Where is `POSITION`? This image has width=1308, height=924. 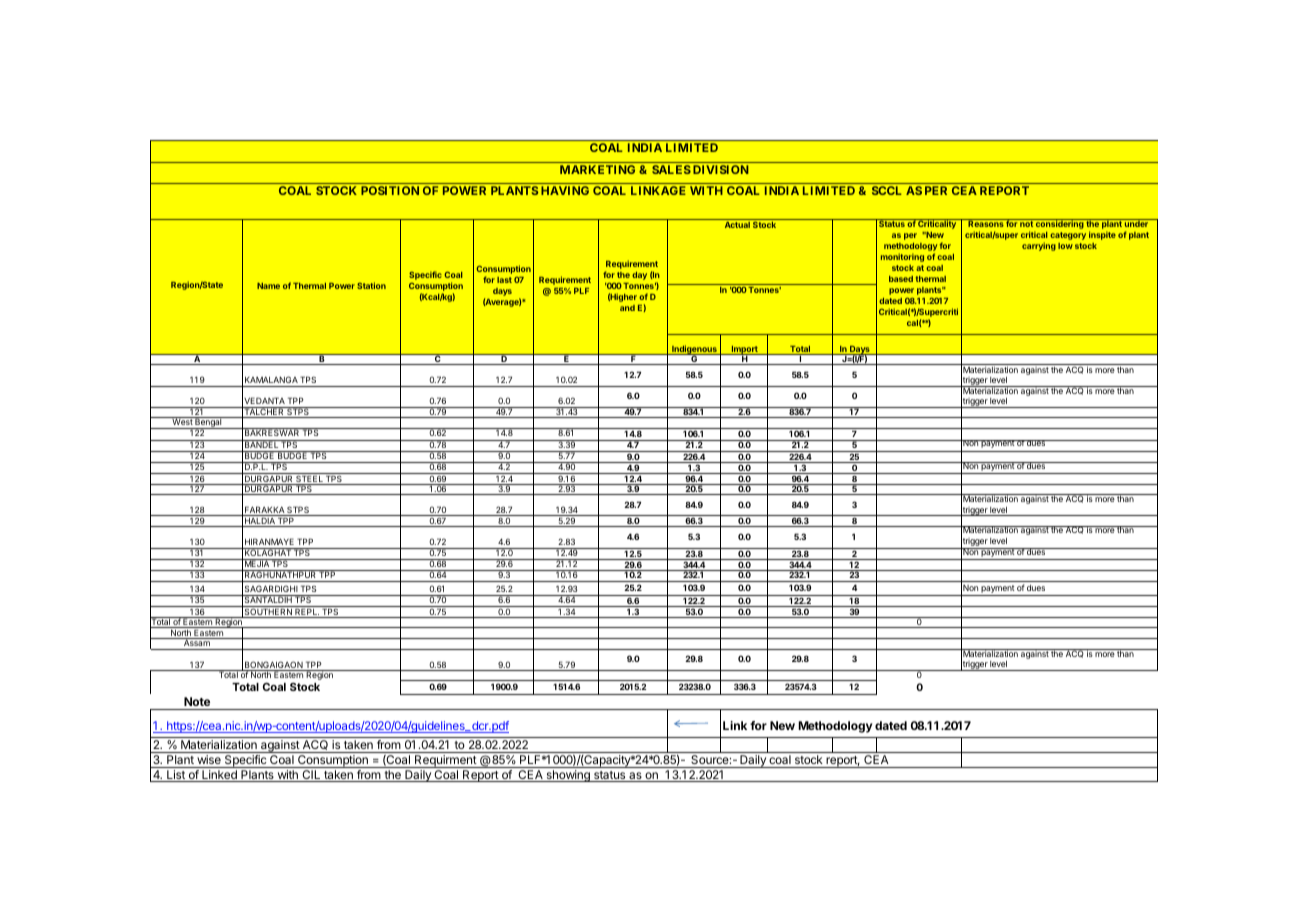 POSITION is located at coordinates (390, 190).
